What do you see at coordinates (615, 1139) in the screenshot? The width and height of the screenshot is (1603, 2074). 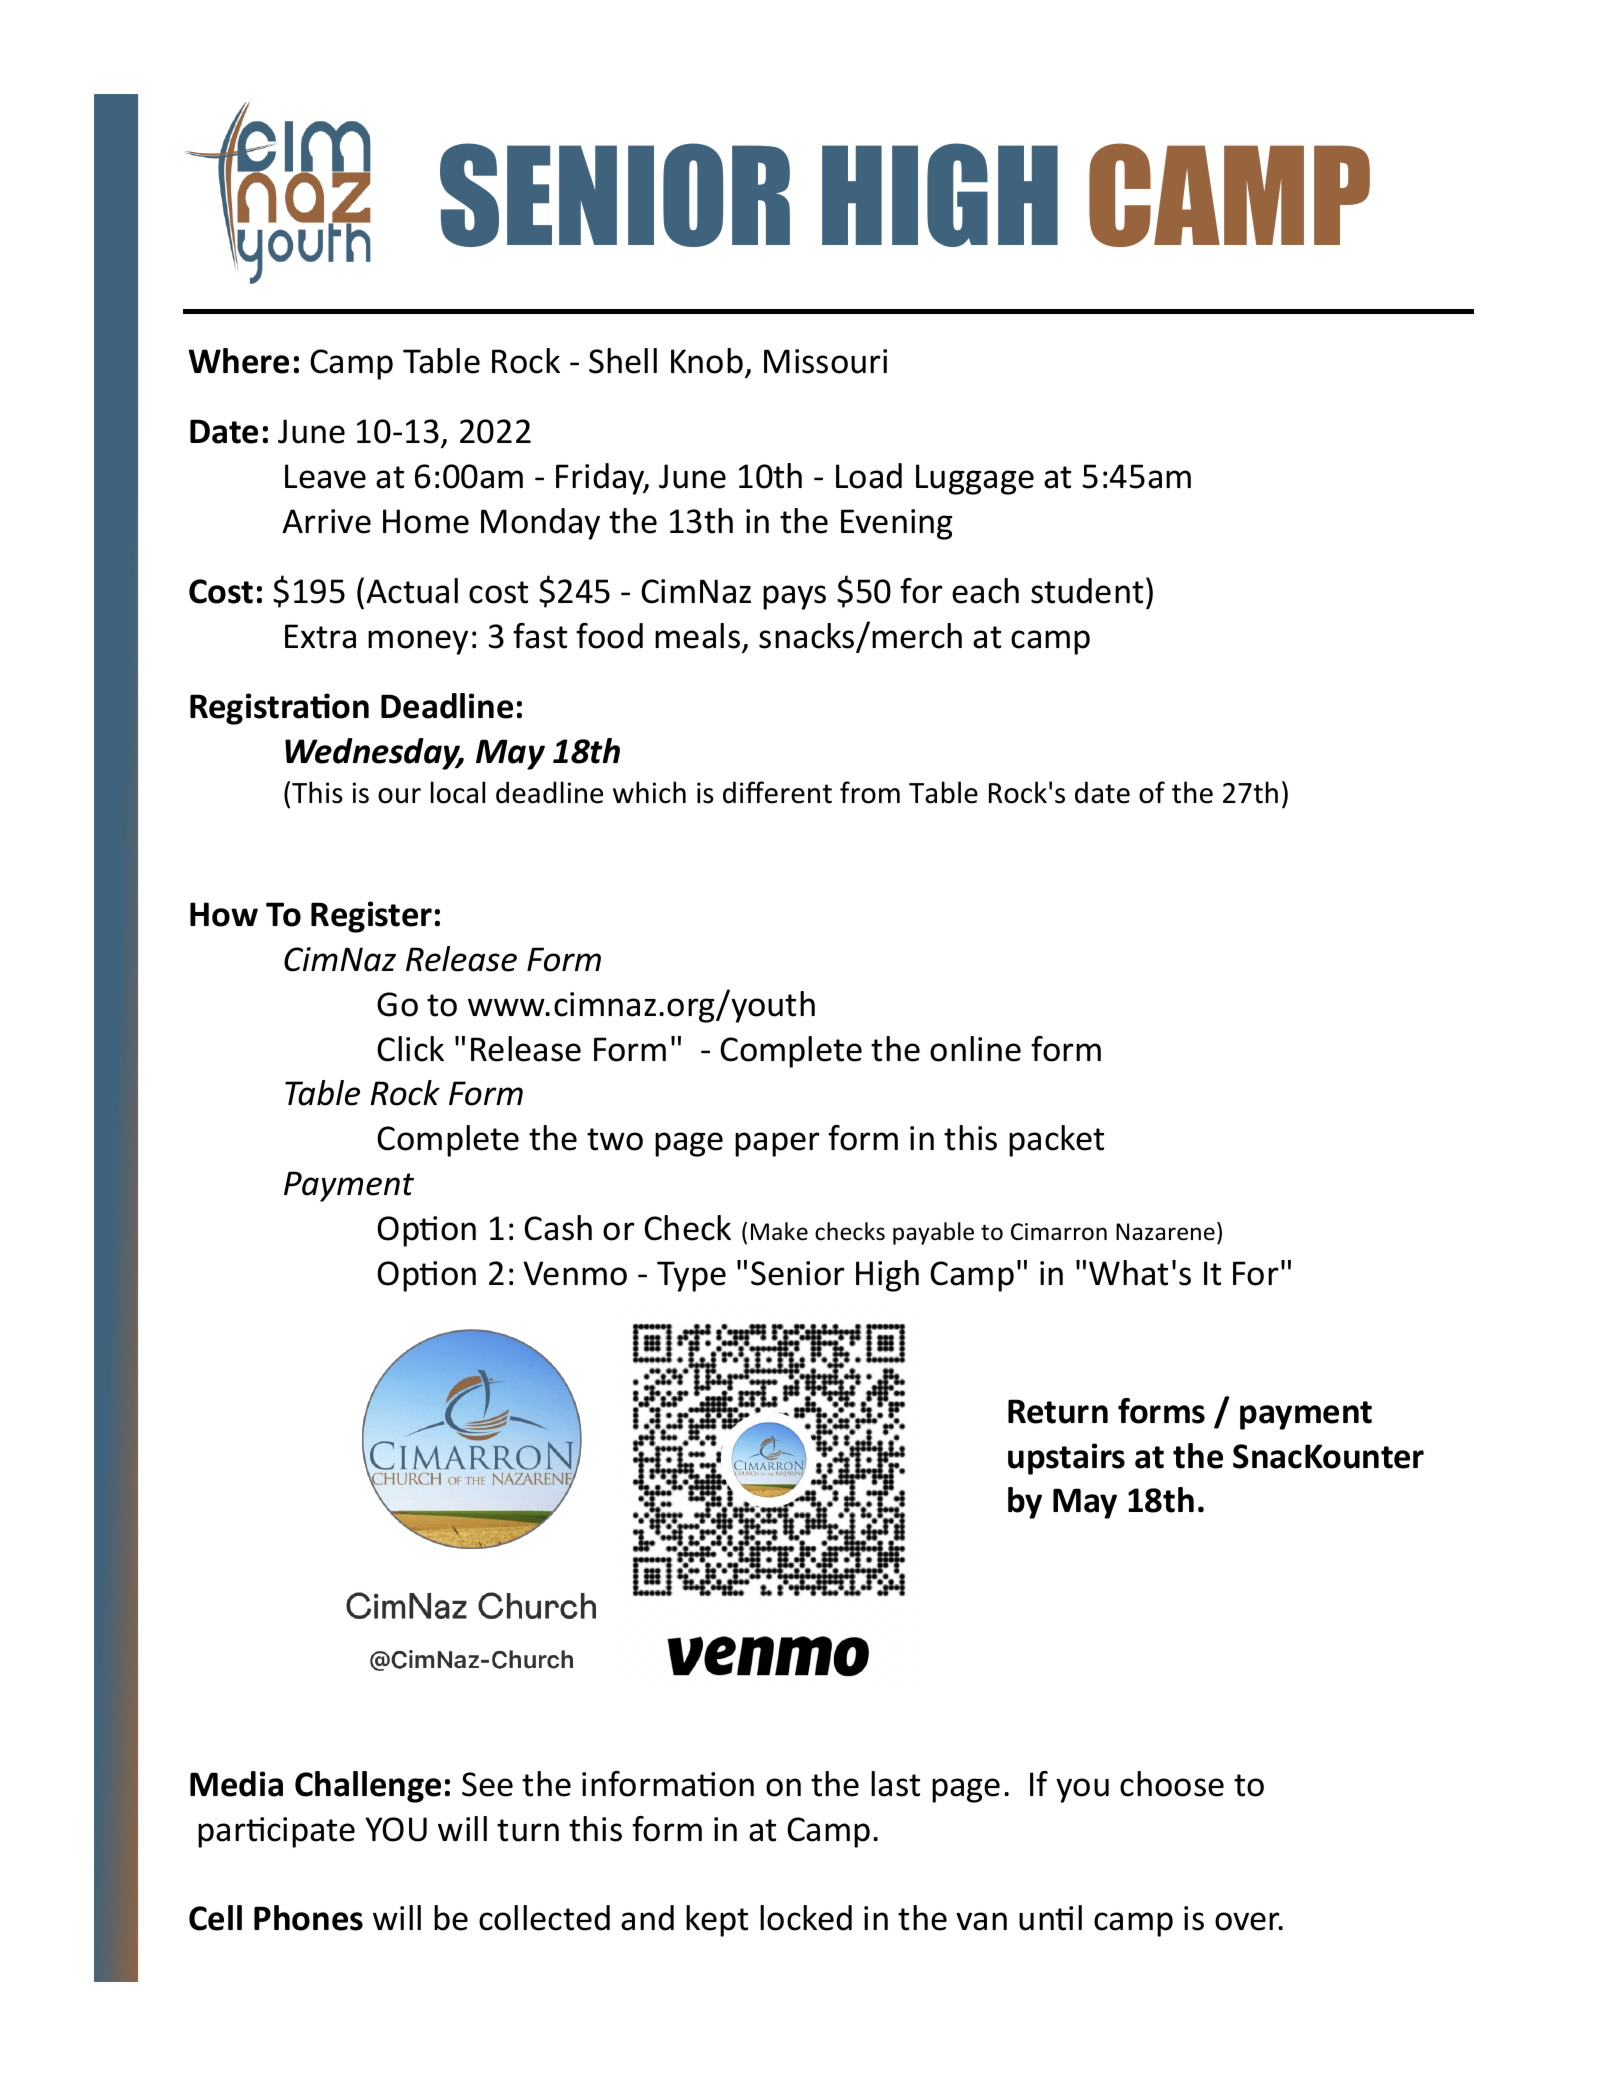 I see `two` at bounding box center [615, 1139].
